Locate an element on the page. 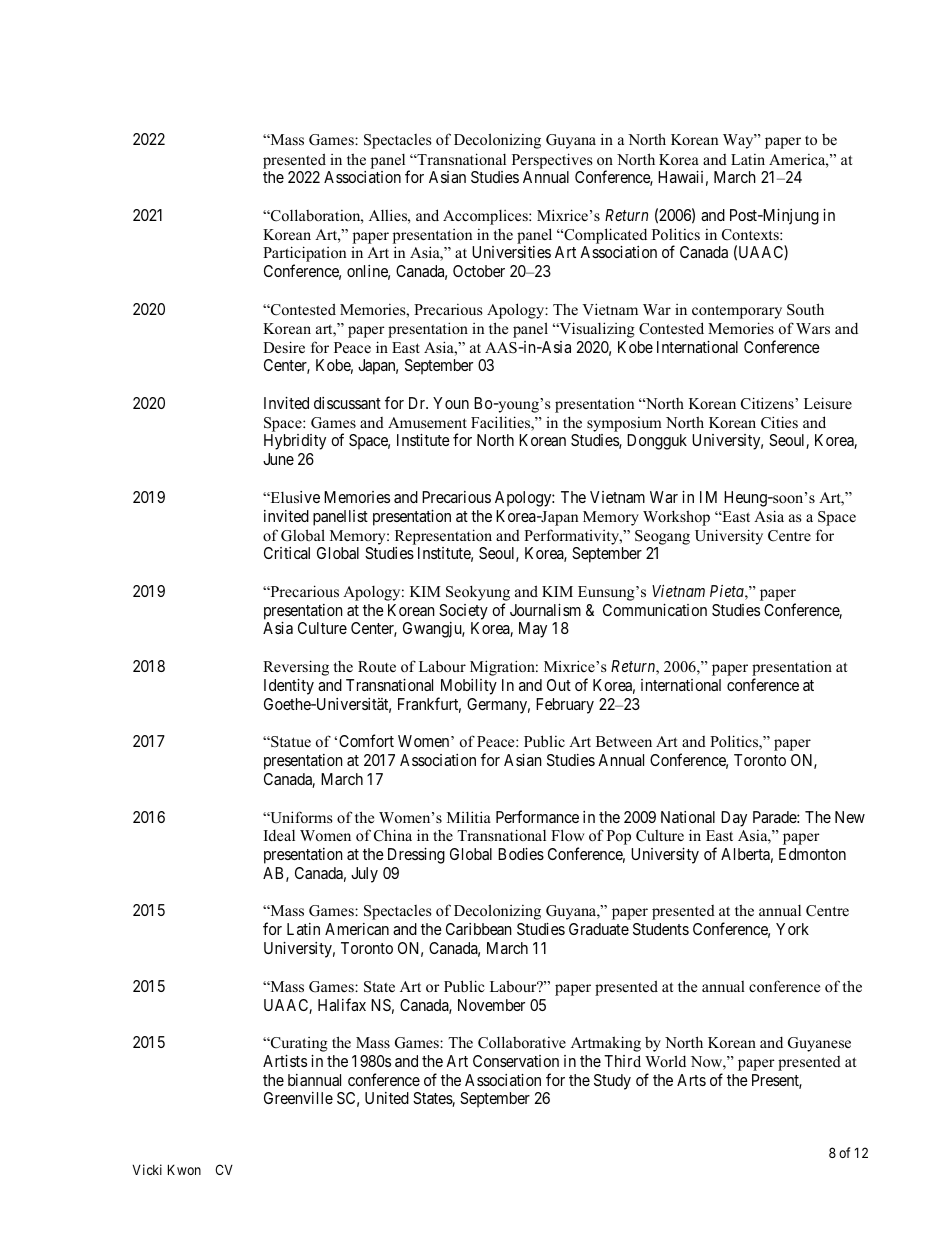  Conservation is located at coordinates (516, 1061).
